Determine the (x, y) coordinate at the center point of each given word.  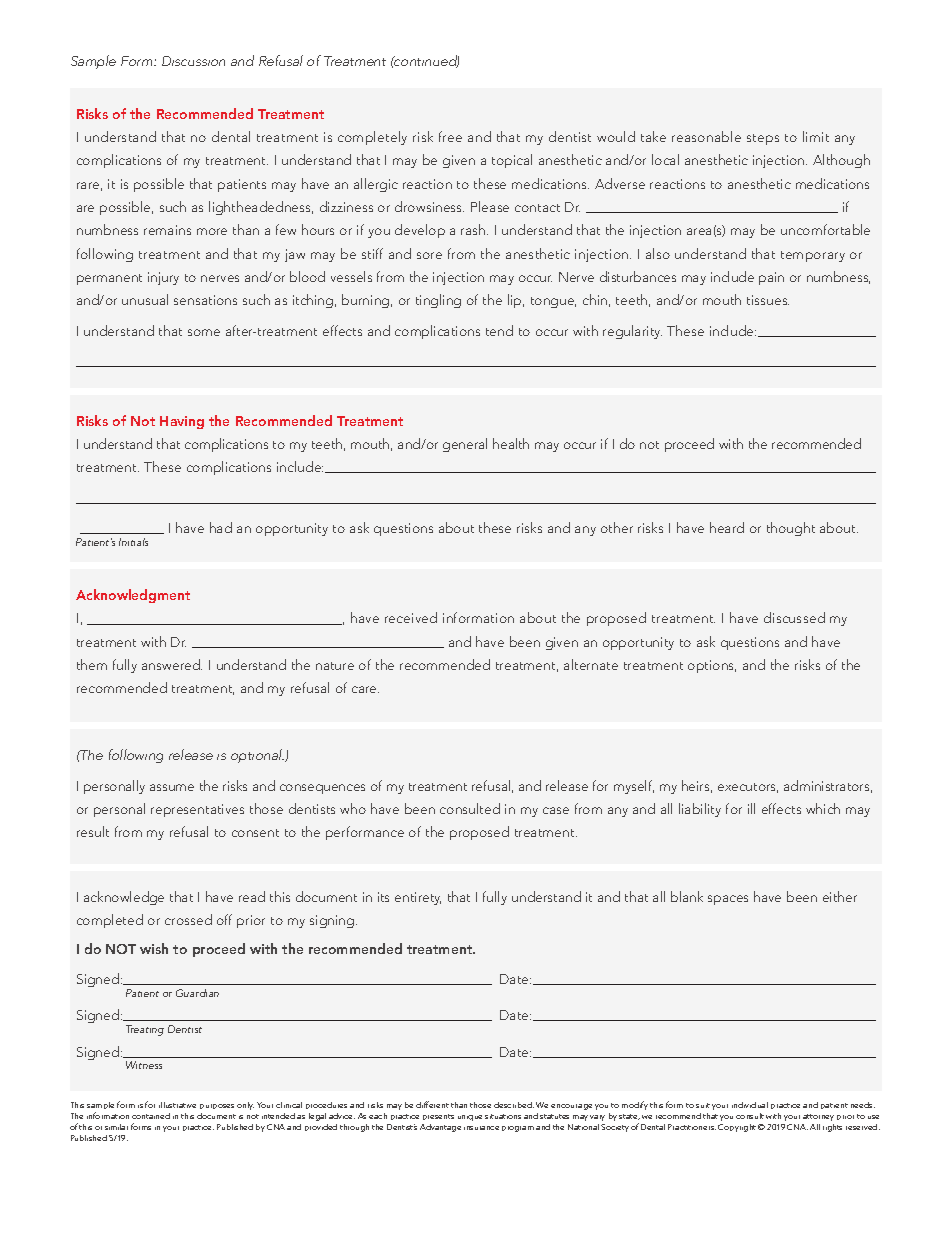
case (556, 810)
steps (763, 139)
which (823, 808)
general (465, 445)
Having (182, 422)
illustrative (177, 1105)
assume (172, 787)
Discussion (193, 61)
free (450, 136)
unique (470, 1118)
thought (791, 529)
